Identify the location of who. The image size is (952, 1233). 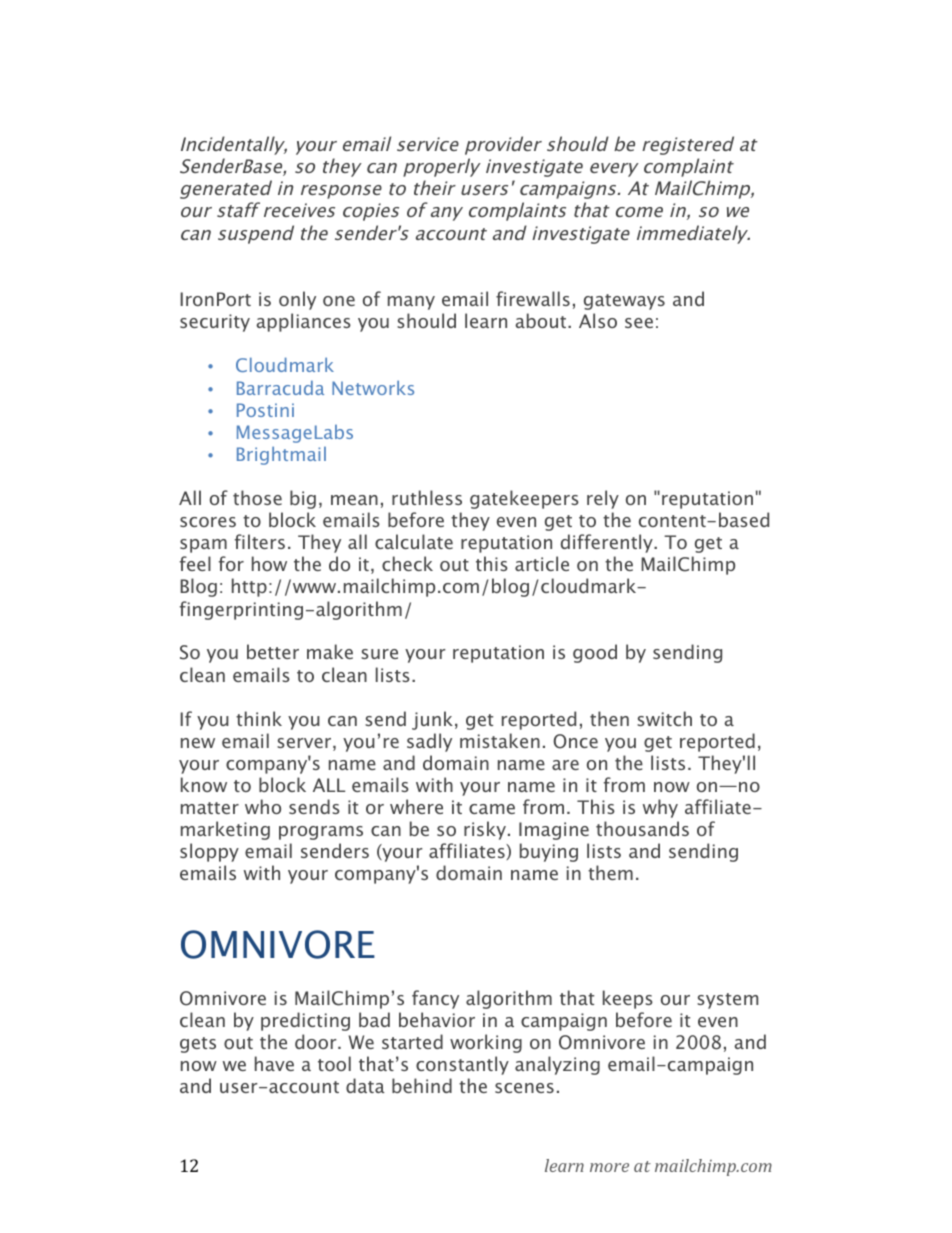
(263, 806).
